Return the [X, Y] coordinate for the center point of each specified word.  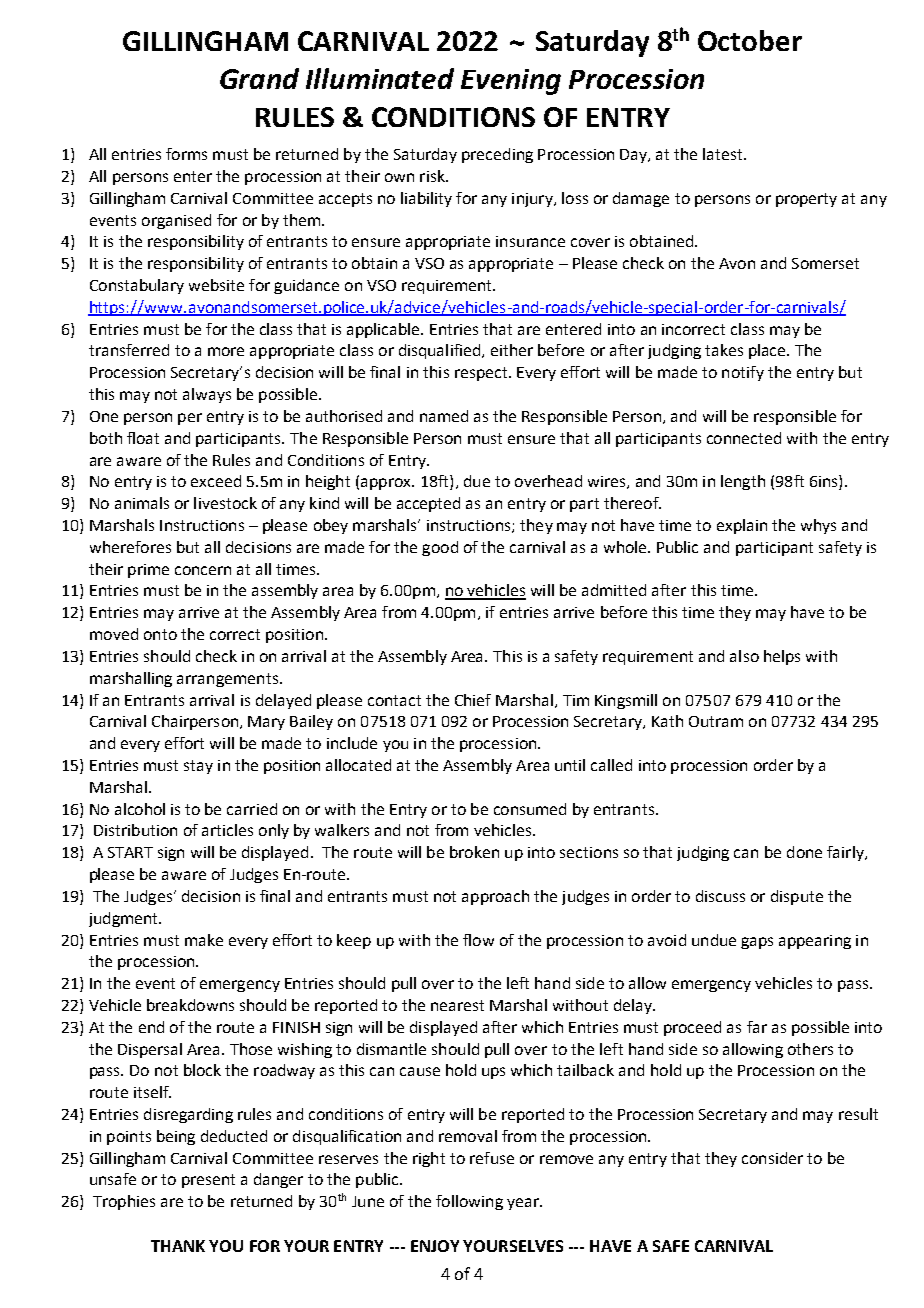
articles [227, 830]
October [750, 40]
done [804, 852]
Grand [259, 78]
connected [744, 438]
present [208, 1181]
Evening [511, 82]
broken [474, 852]
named [444, 416]
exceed [216, 481]
